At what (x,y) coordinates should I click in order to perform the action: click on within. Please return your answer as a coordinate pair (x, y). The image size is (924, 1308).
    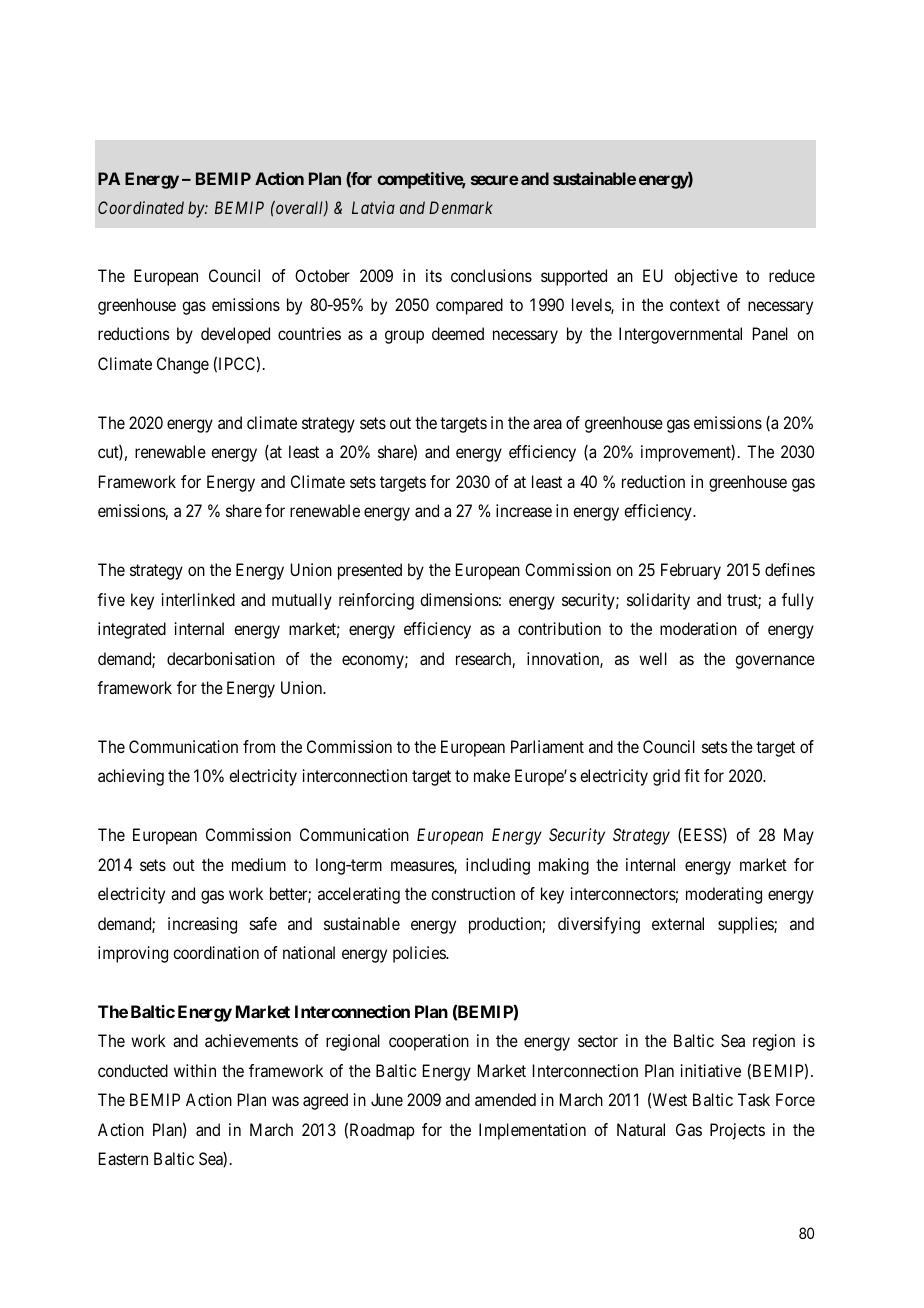
    Looking at the image, I should click on (195, 1070).
